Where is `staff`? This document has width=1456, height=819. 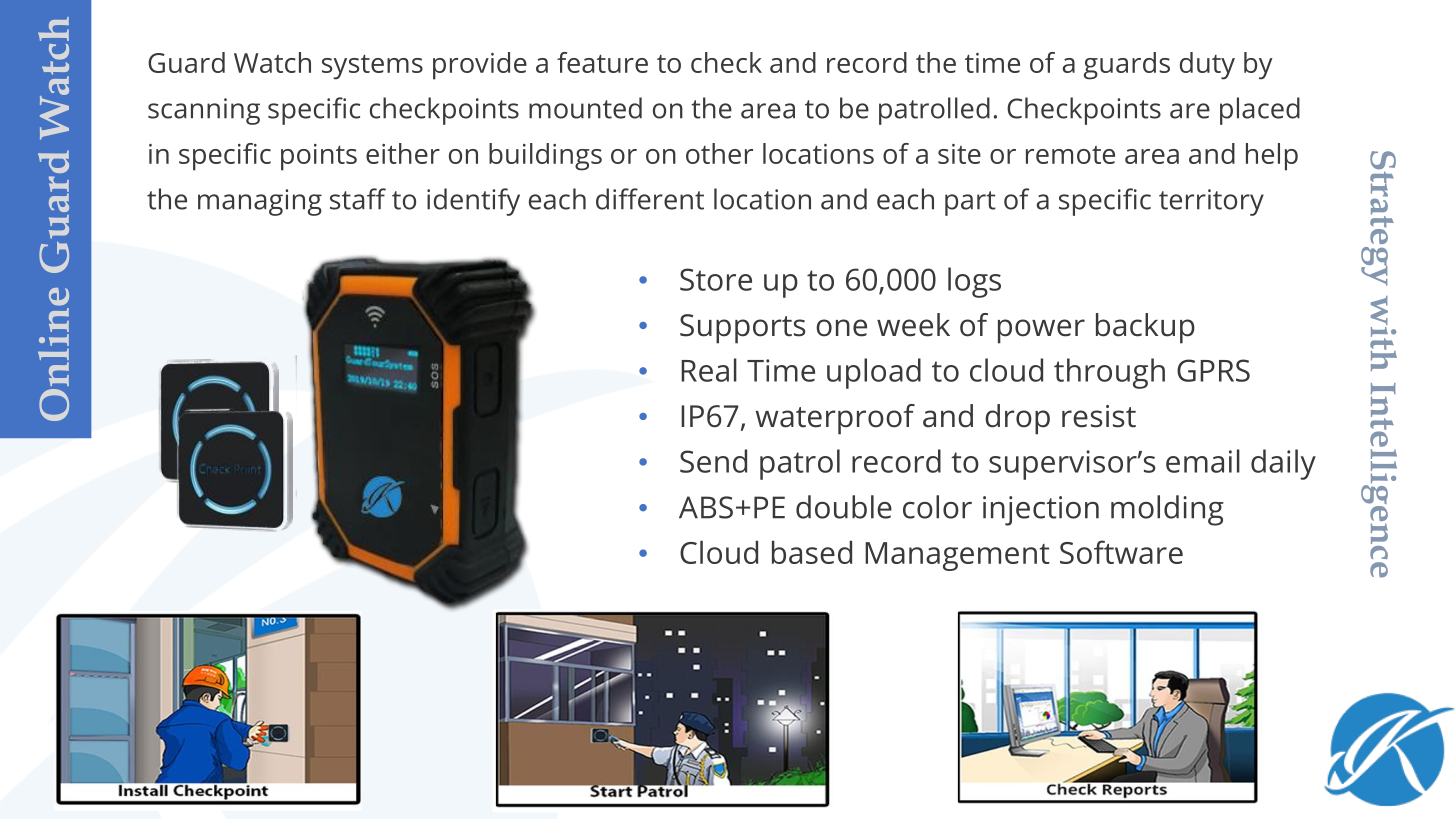 staff is located at coordinates (358, 199).
